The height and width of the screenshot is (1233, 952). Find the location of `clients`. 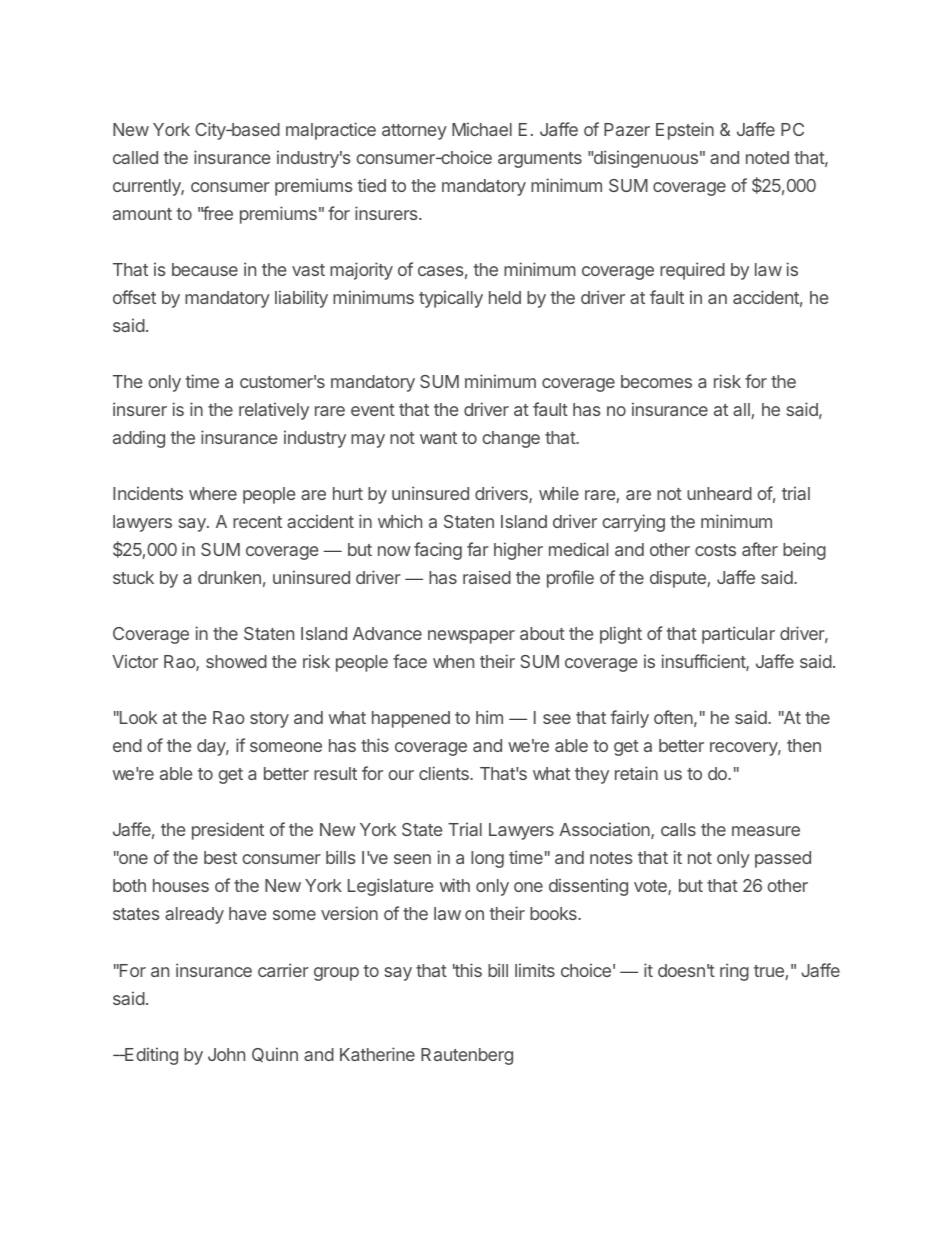

clients is located at coordinates (445, 773).
